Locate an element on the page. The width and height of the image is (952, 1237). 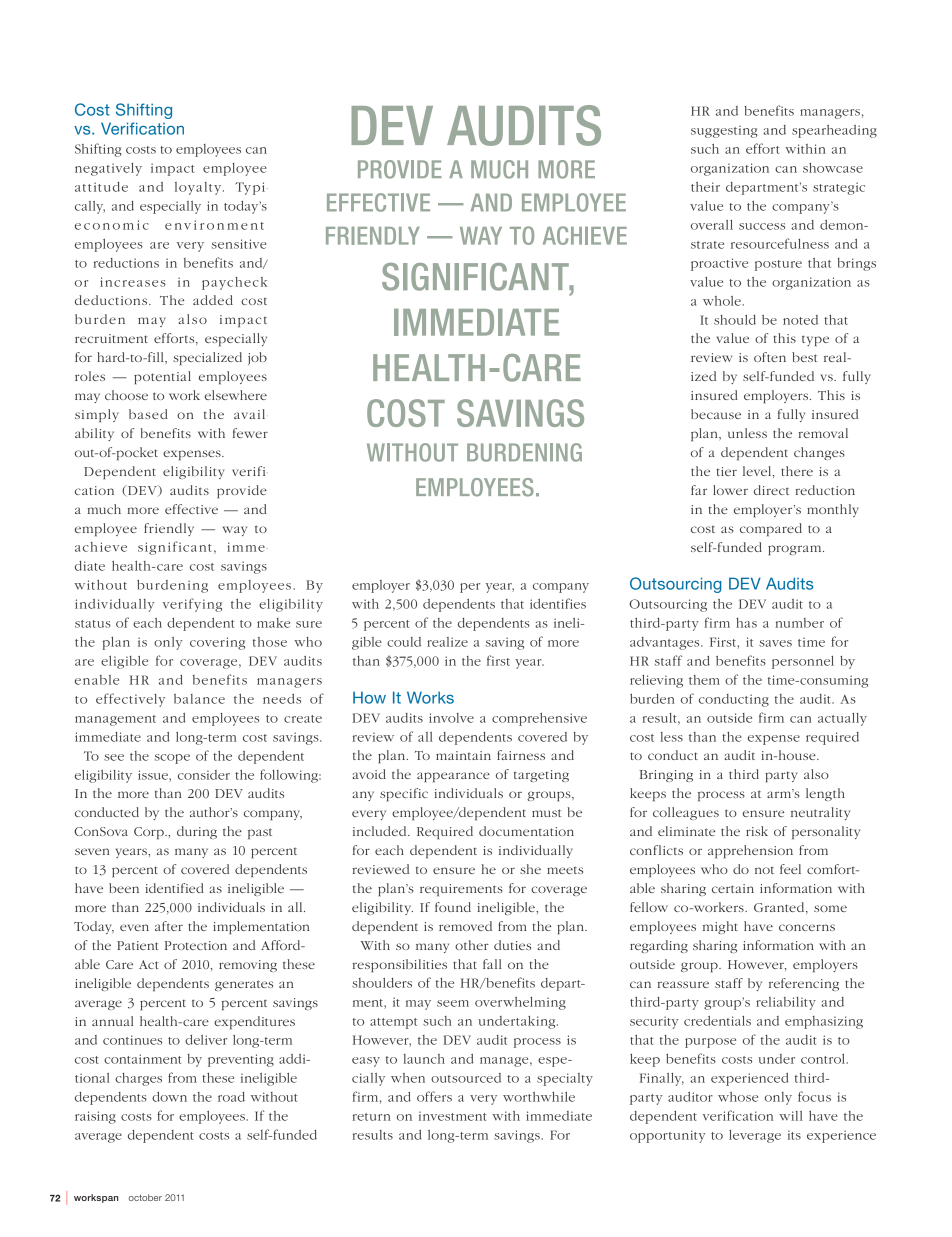
saves is located at coordinates (775, 643).
